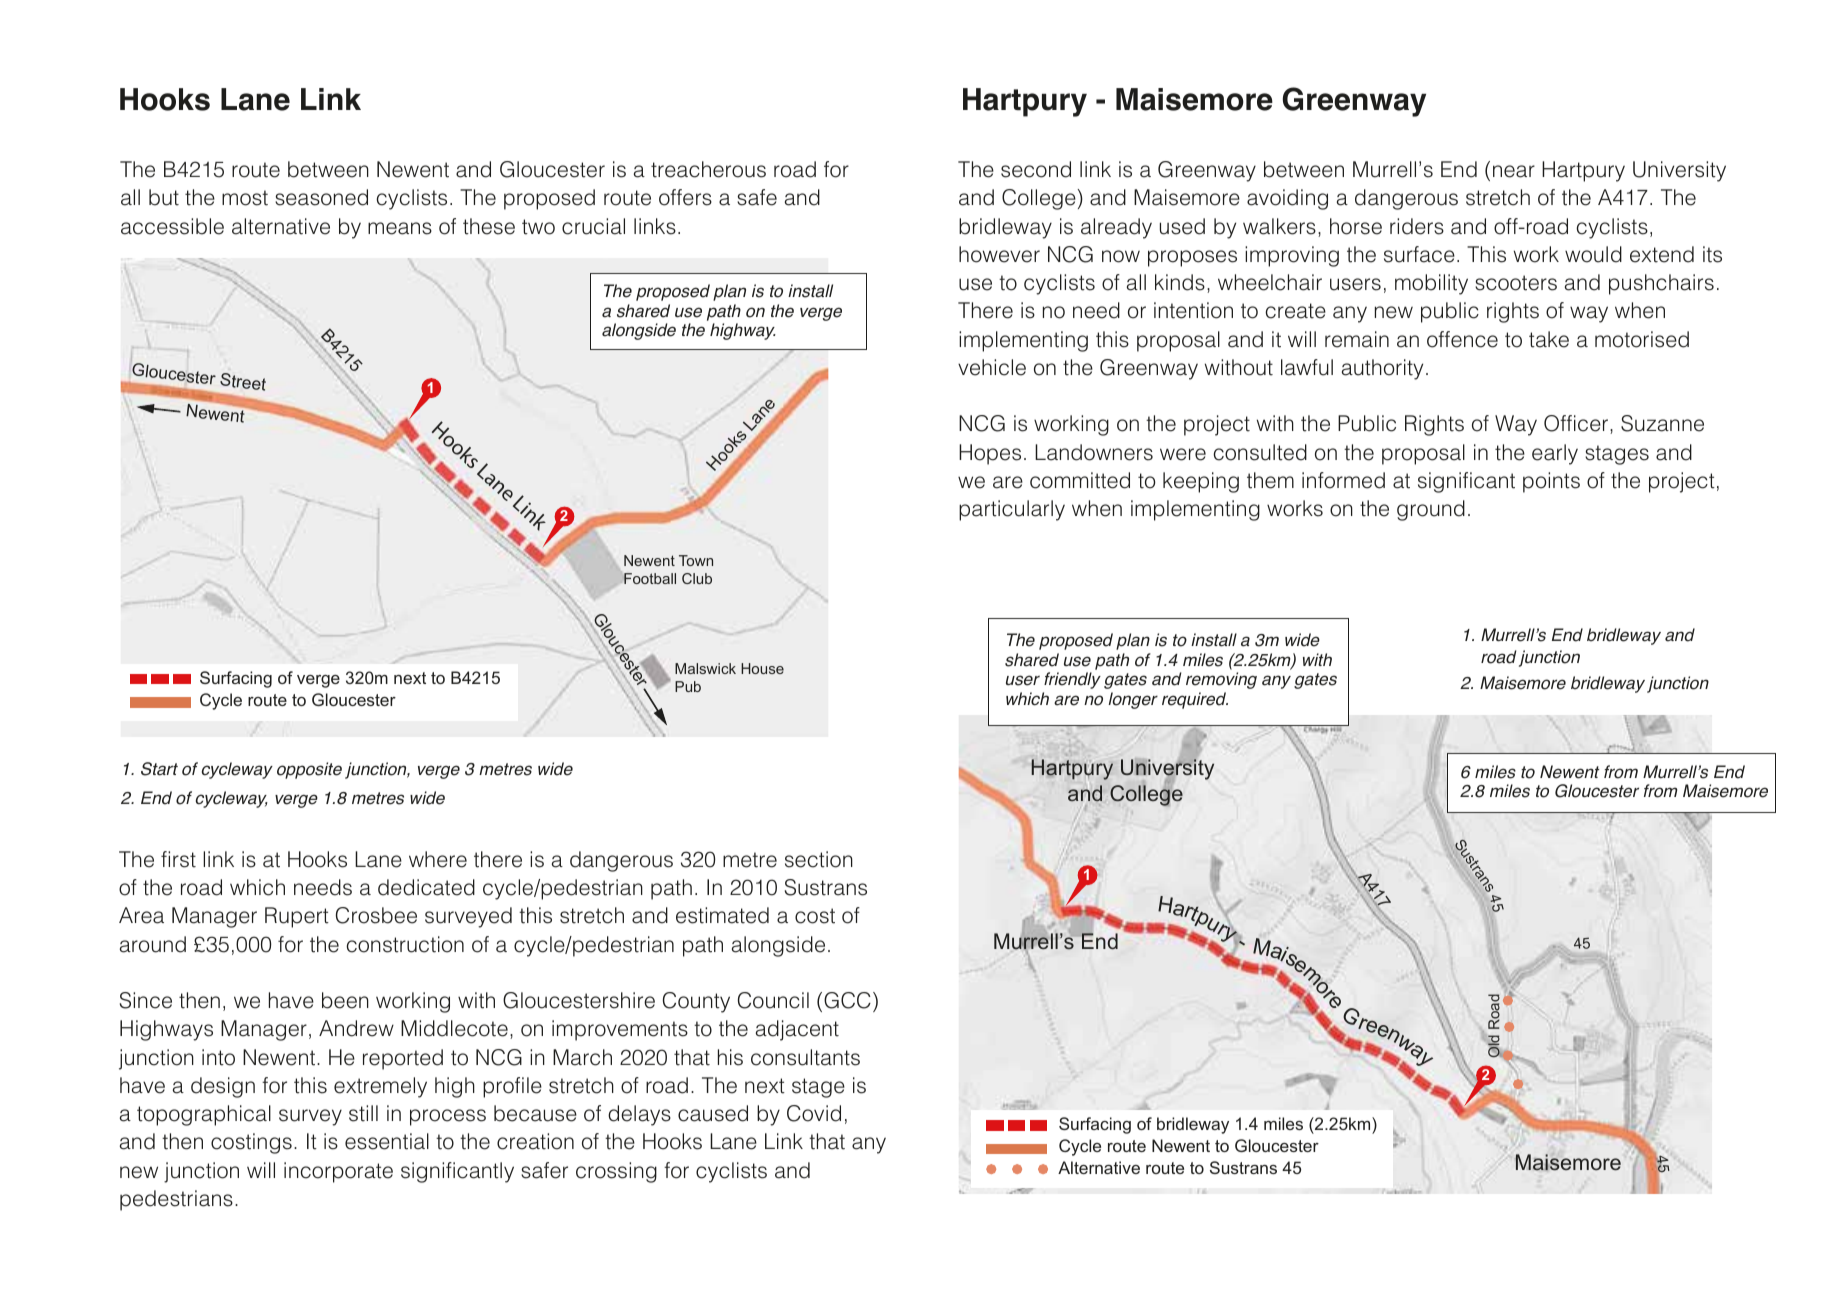 The height and width of the screenshot is (1293, 1828). What do you see at coordinates (1577, 424) in the screenshot?
I see `Officer` at bounding box center [1577, 424].
